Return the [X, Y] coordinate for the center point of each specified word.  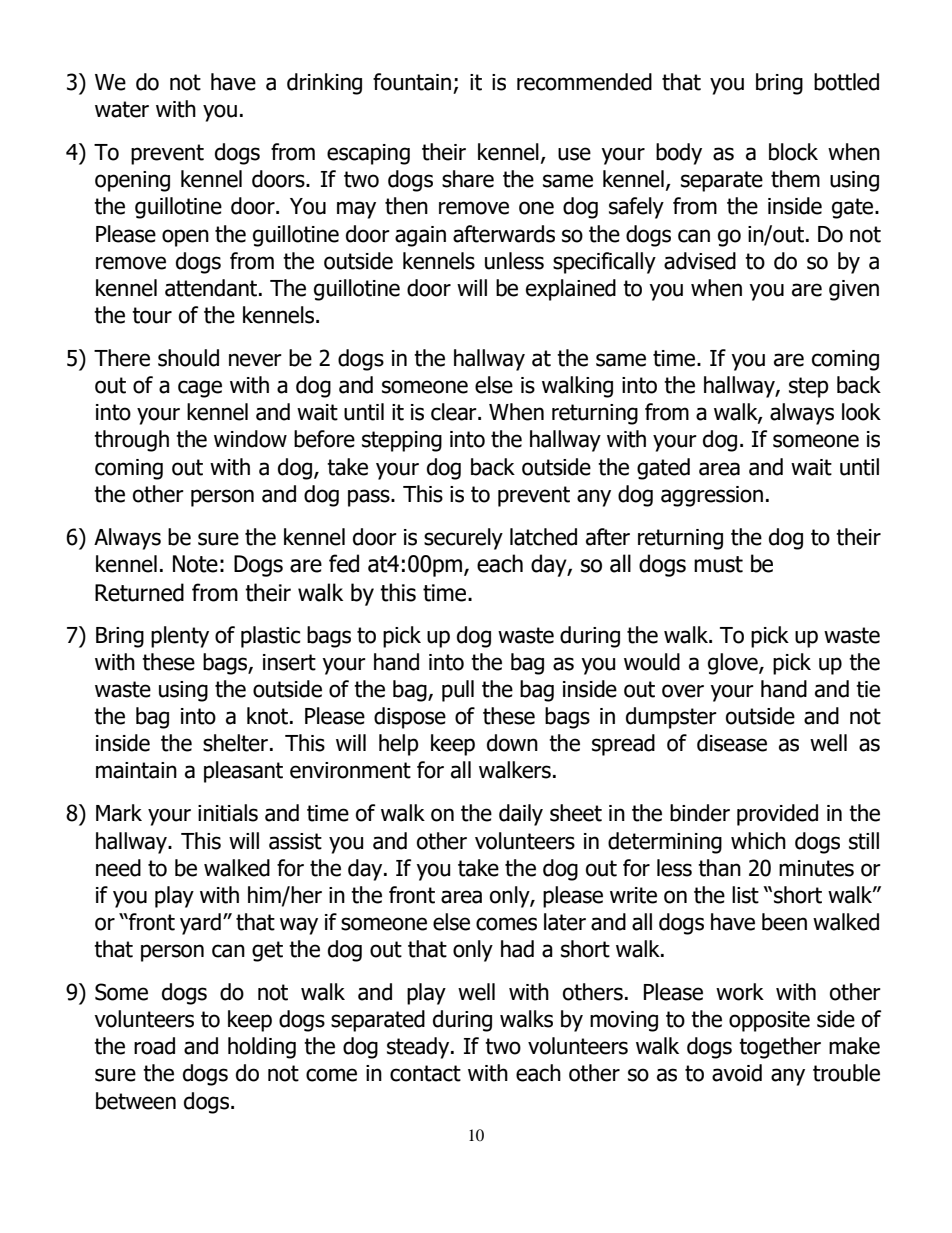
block [793, 152]
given [854, 290]
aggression [712, 496]
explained [571, 290]
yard [200, 924]
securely [463, 539]
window [250, 439]
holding [262, 1048]
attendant [212, 288]
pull [458, 691]
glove [734, 664]
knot [267, 716]
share [468, 179]
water [122, 109]
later [565, 922]
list [745, 895]
